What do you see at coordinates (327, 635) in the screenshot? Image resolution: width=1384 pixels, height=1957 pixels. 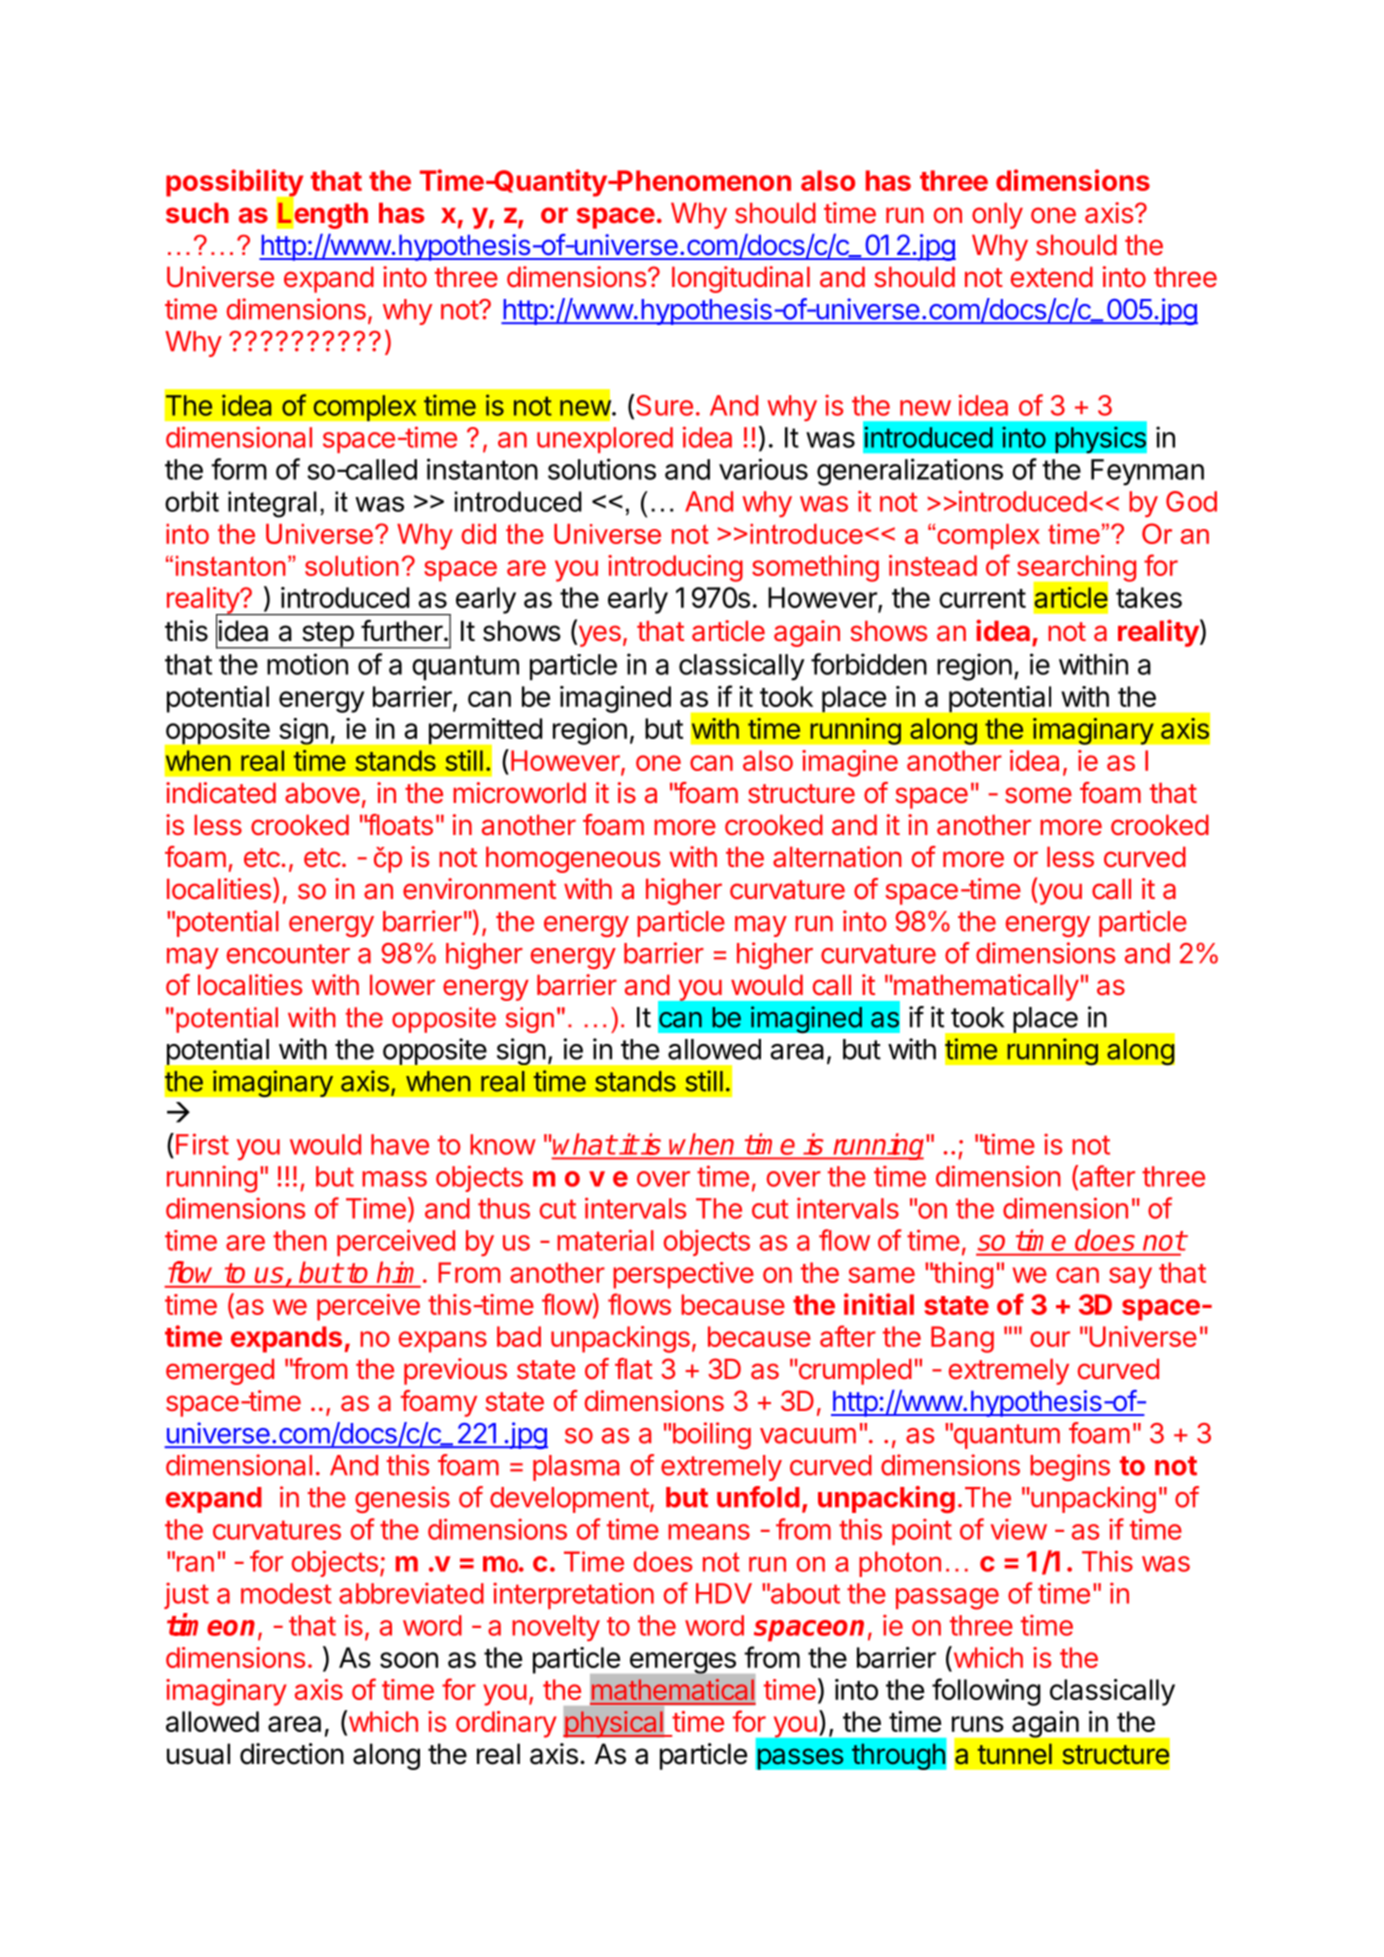 I see `step` at bounding box center [327, 635].
